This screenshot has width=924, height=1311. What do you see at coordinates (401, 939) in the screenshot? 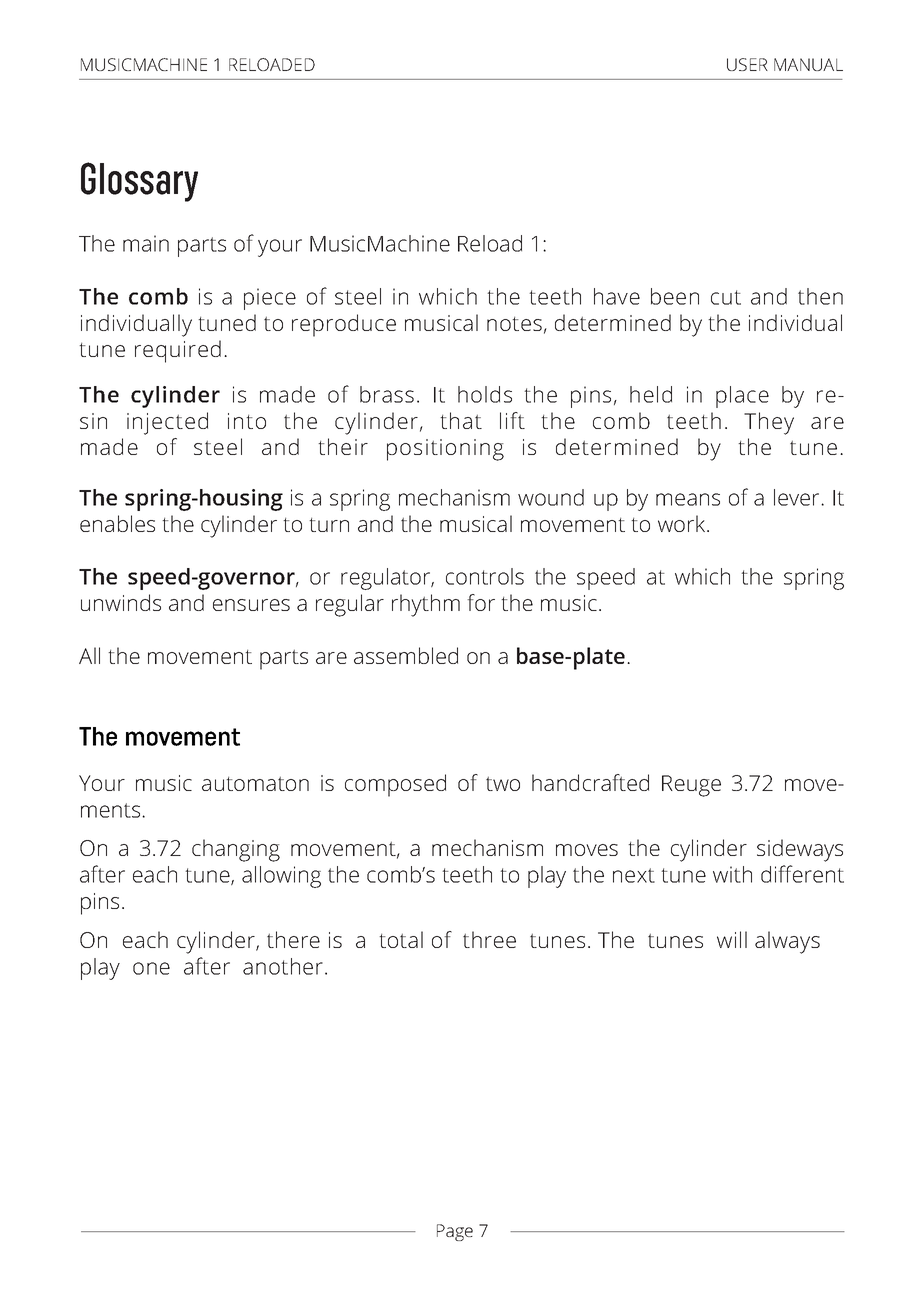
I see `total` at bounding box center [401, 939].
